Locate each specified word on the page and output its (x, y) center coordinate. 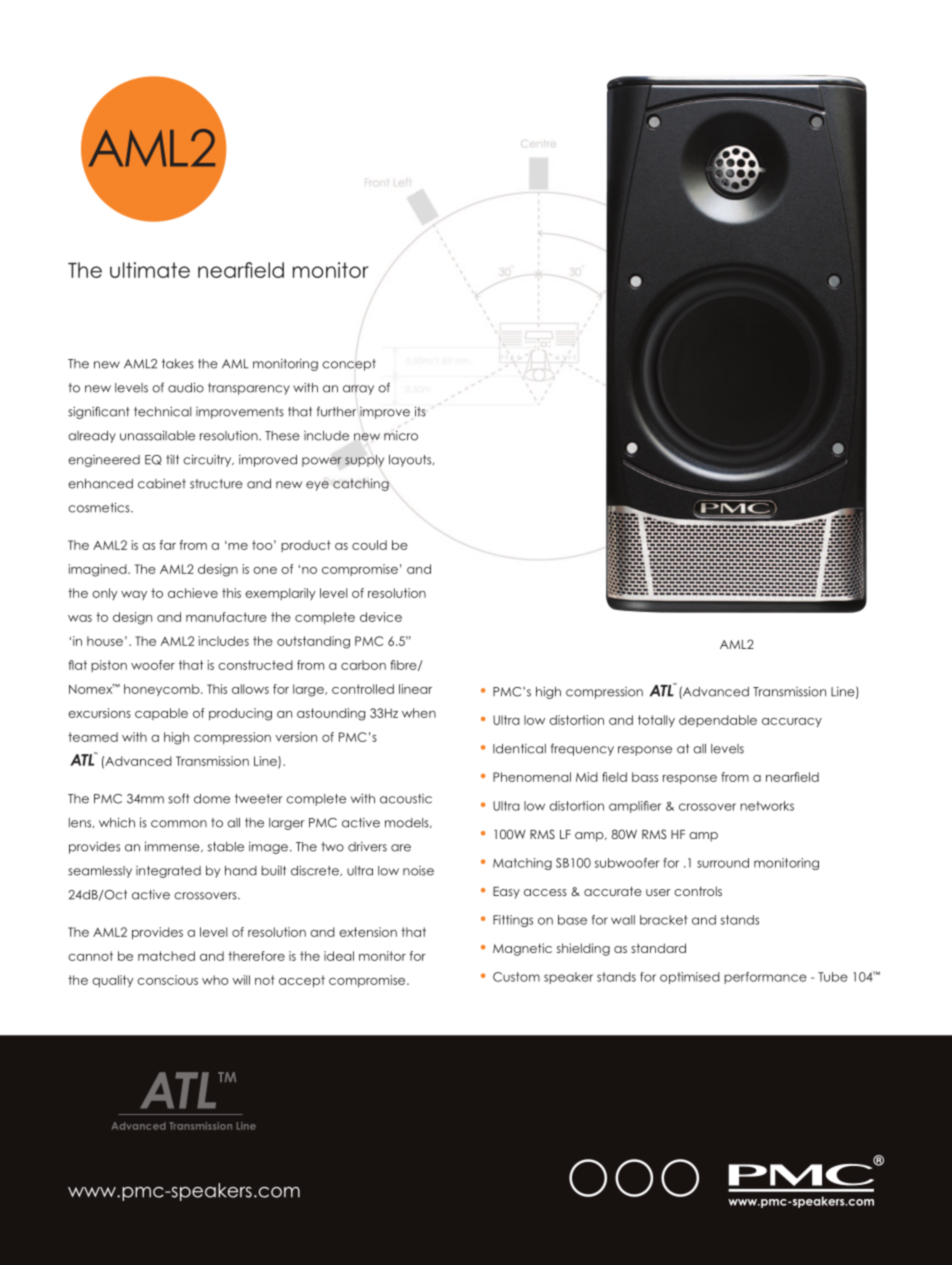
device (381, 617)
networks (767, 806)
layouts (411, 461)
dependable (718, 721)
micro (401, 436)
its (420, 411)
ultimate (150, 270)
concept (349, 365)
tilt (172, 459)
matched (166, 956)
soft (179, 798)
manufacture (226, 617)
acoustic (406, 799)
